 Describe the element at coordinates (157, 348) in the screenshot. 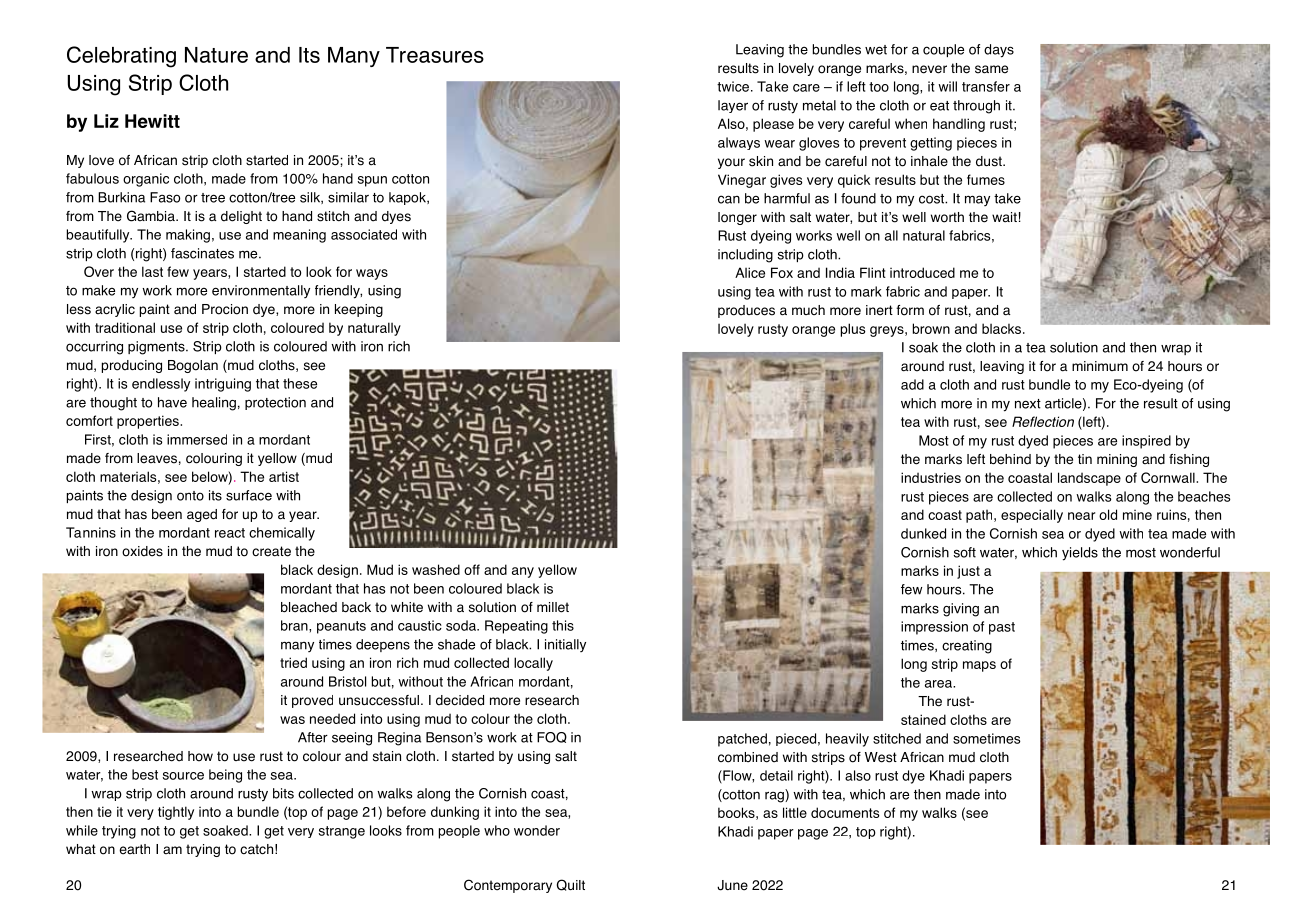

I see `pigments` at that location.
